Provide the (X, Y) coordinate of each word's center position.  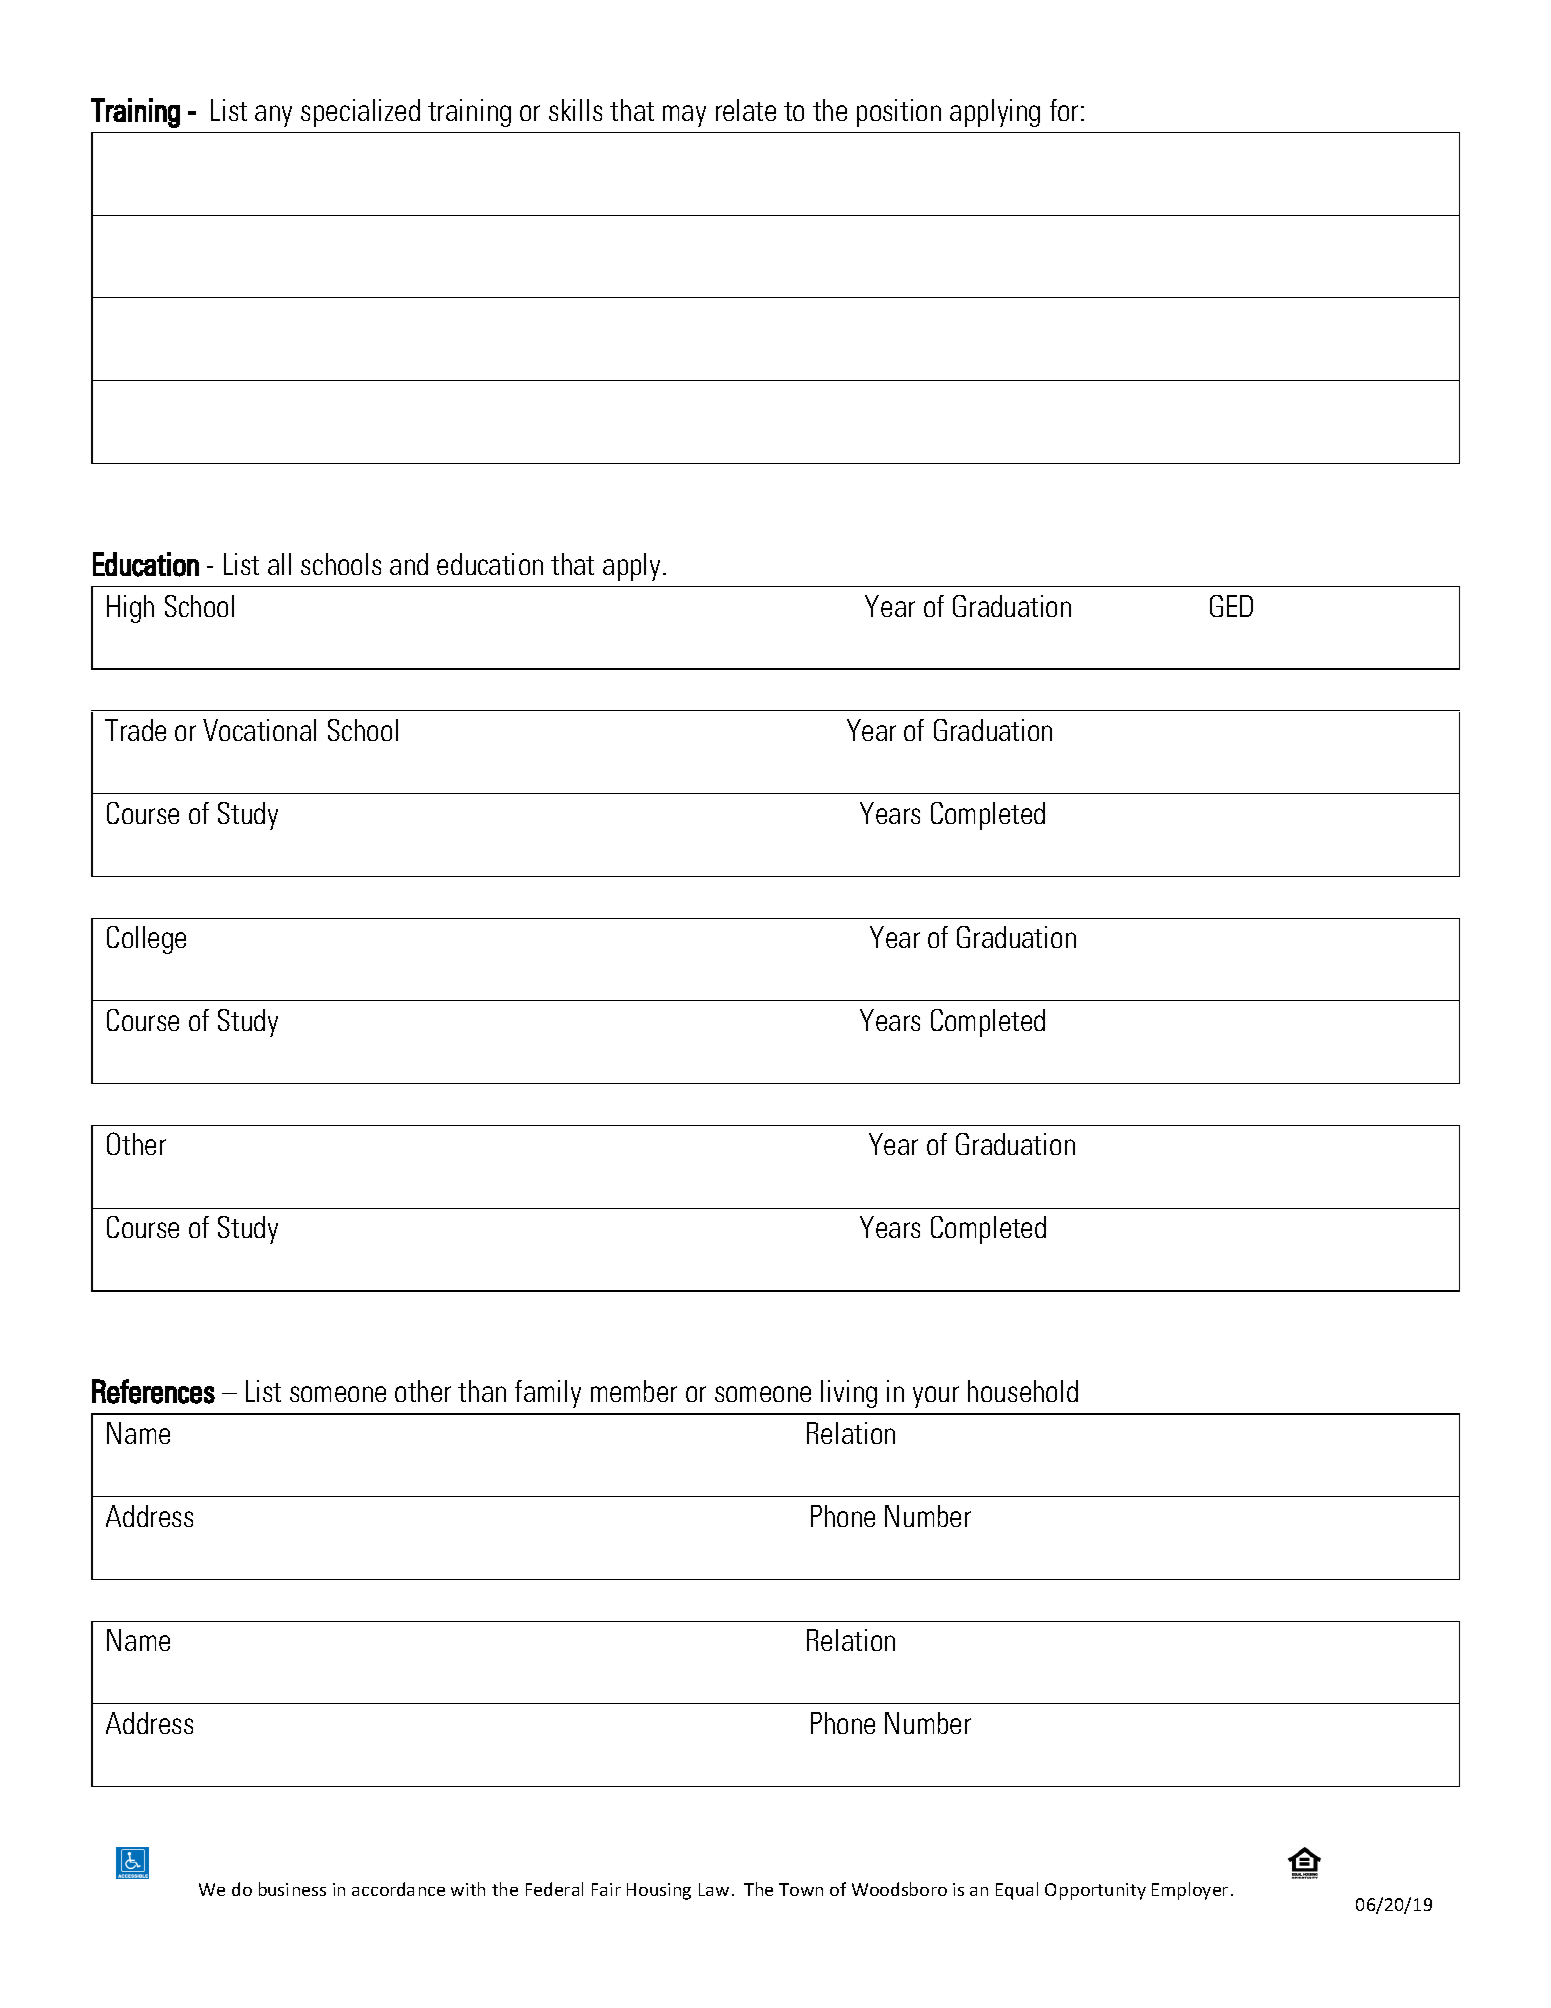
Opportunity (1095, 1891)
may (684, 116)
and (409, 564)
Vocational (259, 730)
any (273, 116)
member (634, 1391)
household (1023, 1391)
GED (1231, 606)
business (292, 1889)
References (153, 1391)
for (1064, 110)
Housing (659, 1891)
